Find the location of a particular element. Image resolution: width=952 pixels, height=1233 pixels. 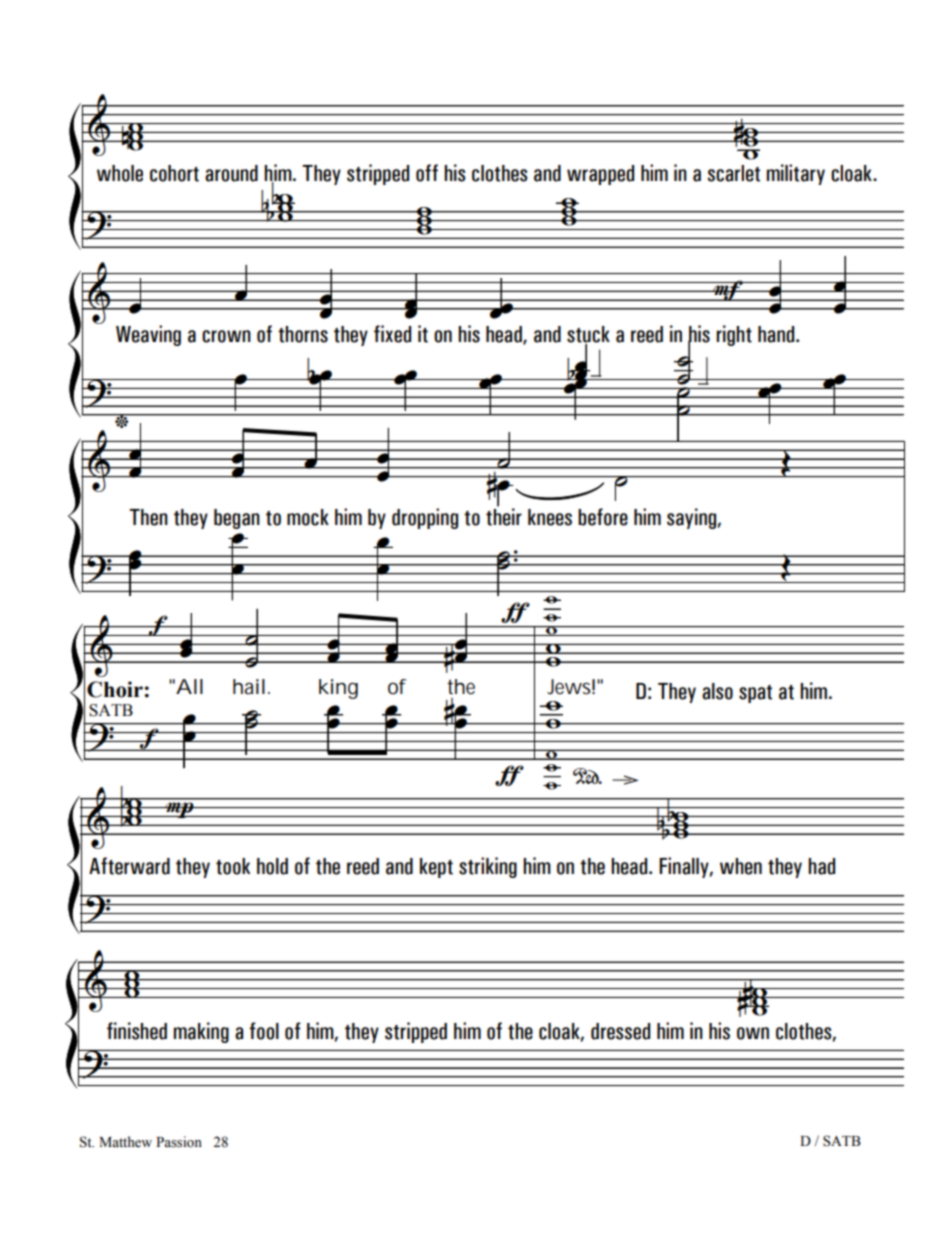

when is located at coordinates (741, 866).
